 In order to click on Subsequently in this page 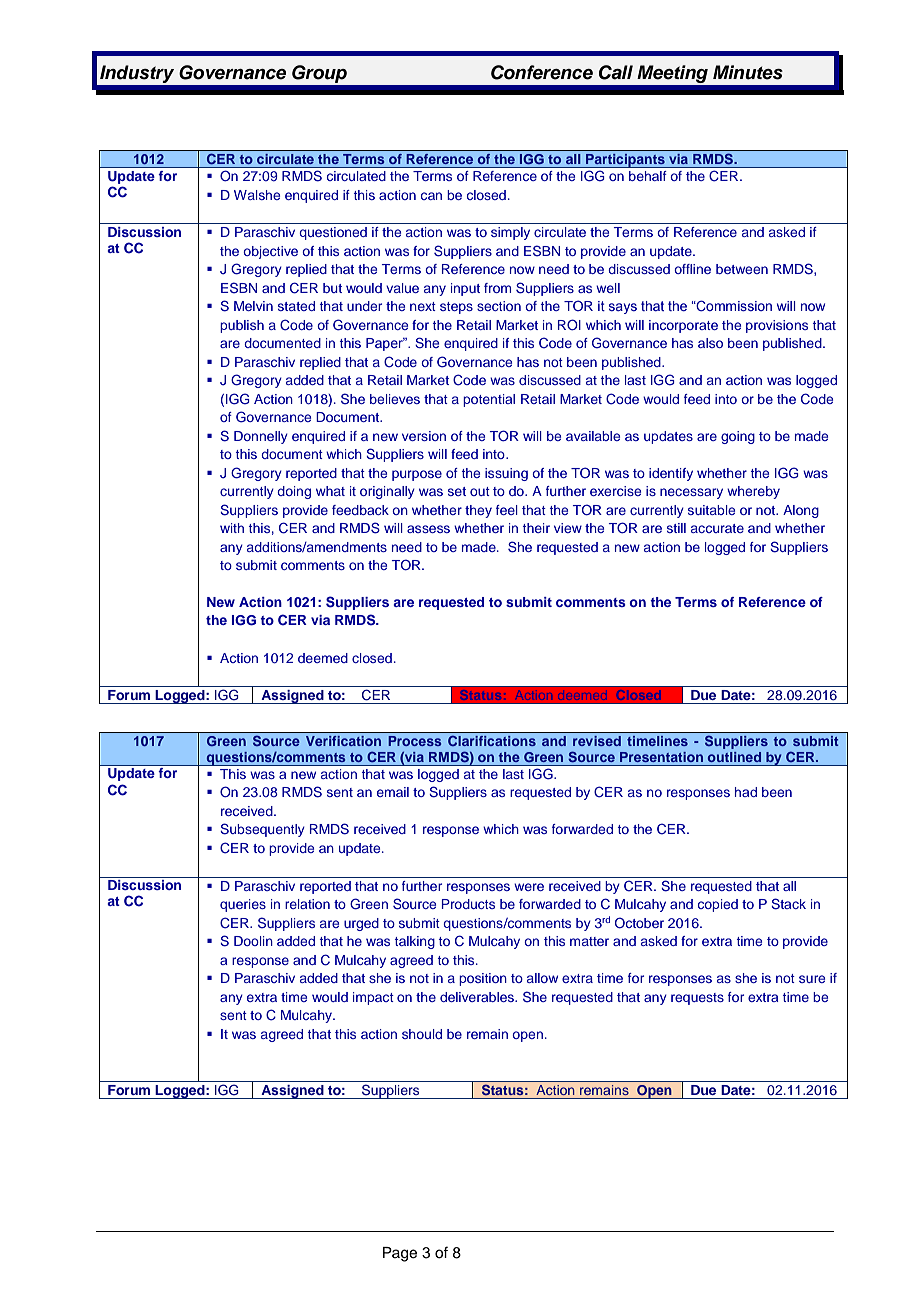, I will do `click(262, 830)`.
